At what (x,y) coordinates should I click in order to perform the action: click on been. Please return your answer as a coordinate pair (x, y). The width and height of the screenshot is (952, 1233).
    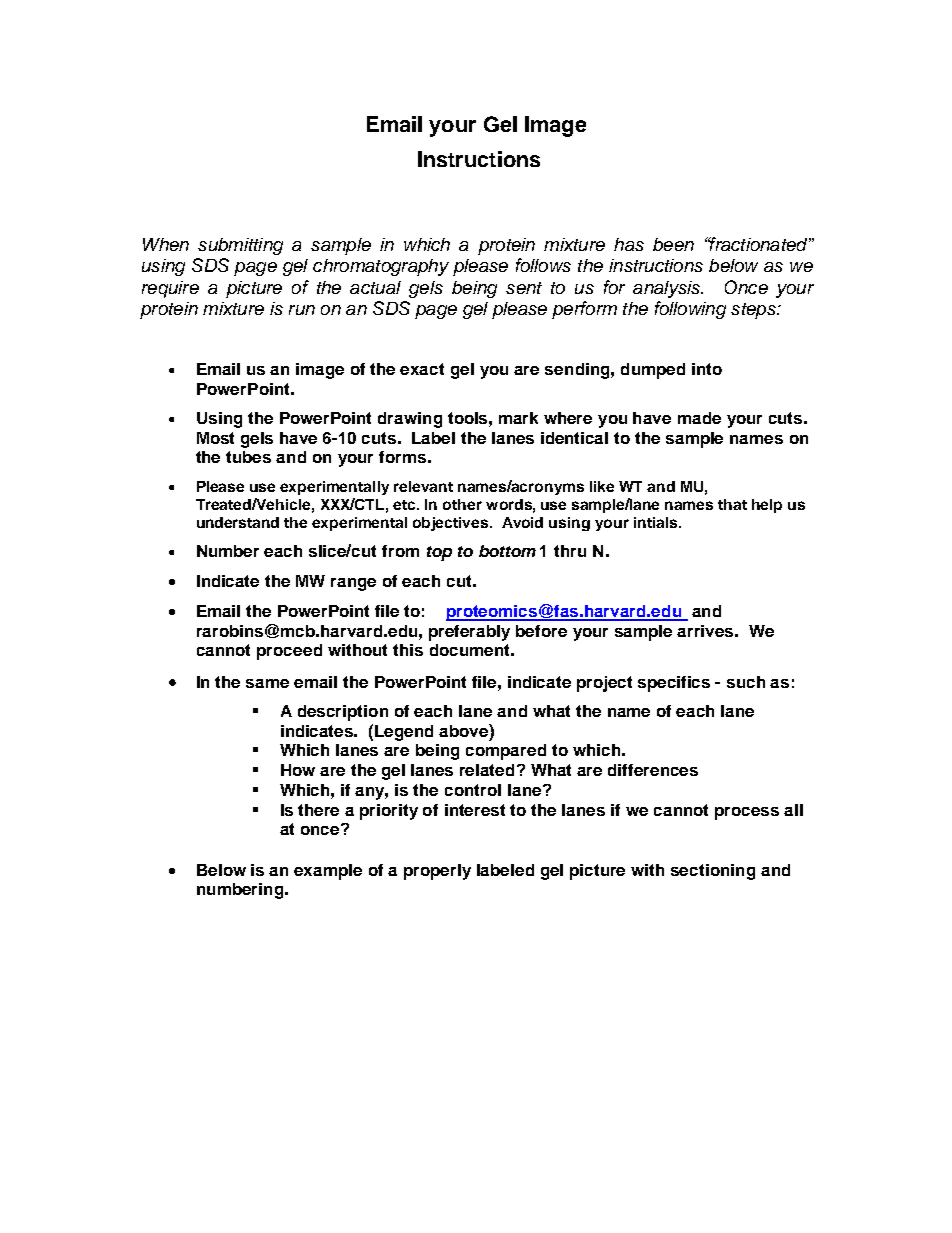
    Looking at the image, I should click on (673, 244).
